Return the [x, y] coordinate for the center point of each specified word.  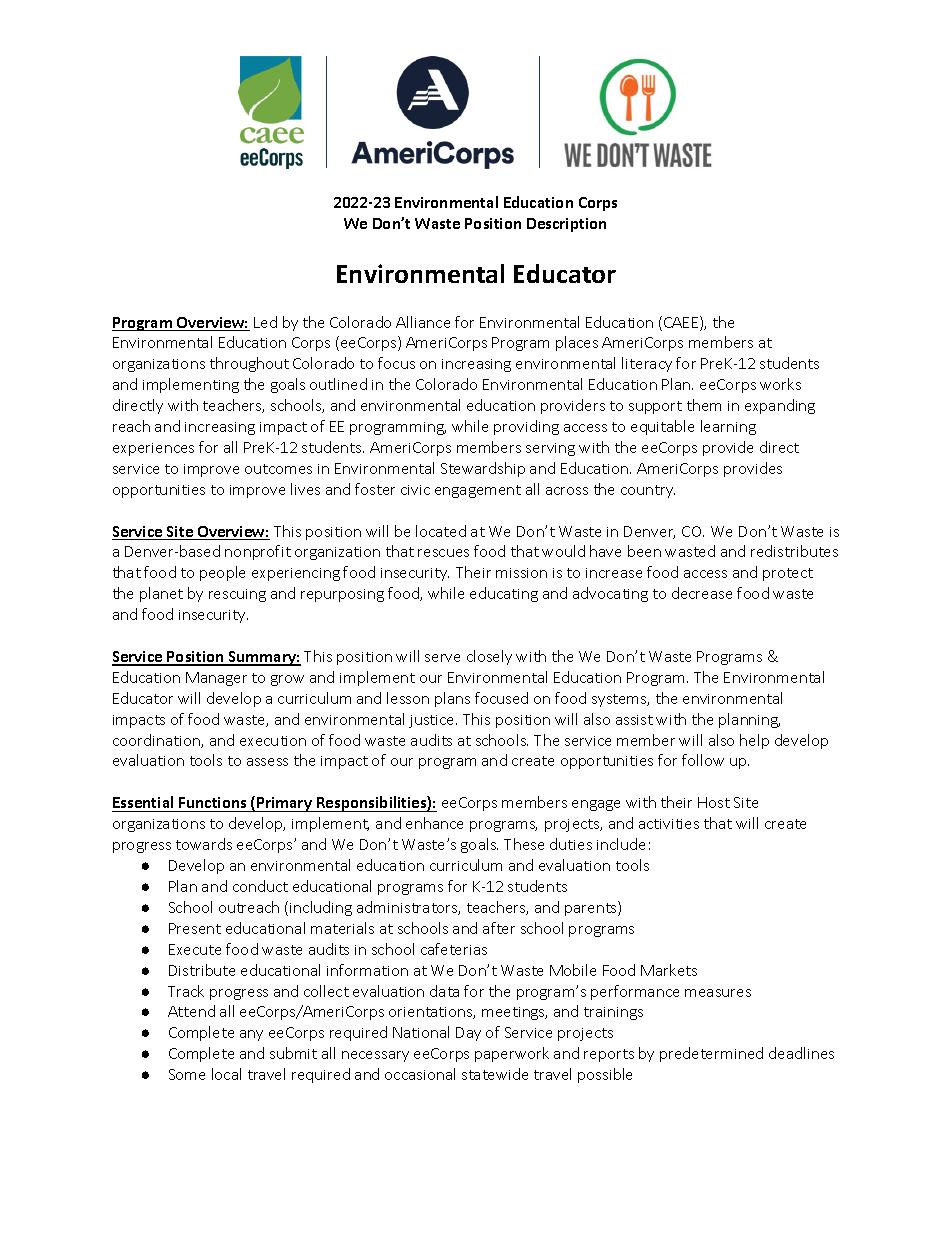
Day [468, 1034]
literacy [647, 364]
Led [265, 322]
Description [566, 225]
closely [489, 657]
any [251, 1035]
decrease [702, 593]
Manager [216, 679]
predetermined [711, 1054]
